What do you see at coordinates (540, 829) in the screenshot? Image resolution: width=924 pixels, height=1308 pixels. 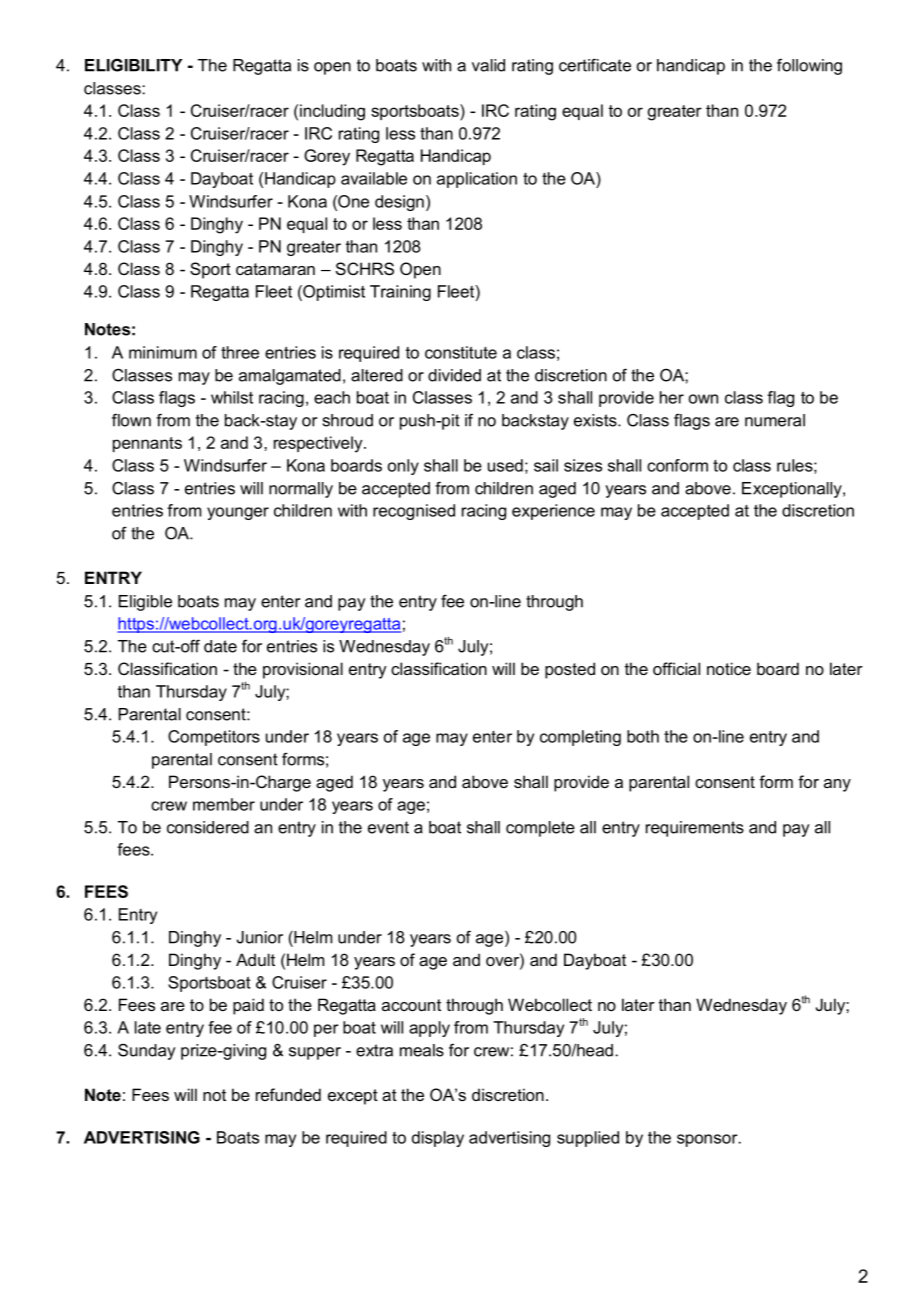 I see `complete` at bounding box center [540, 829].
